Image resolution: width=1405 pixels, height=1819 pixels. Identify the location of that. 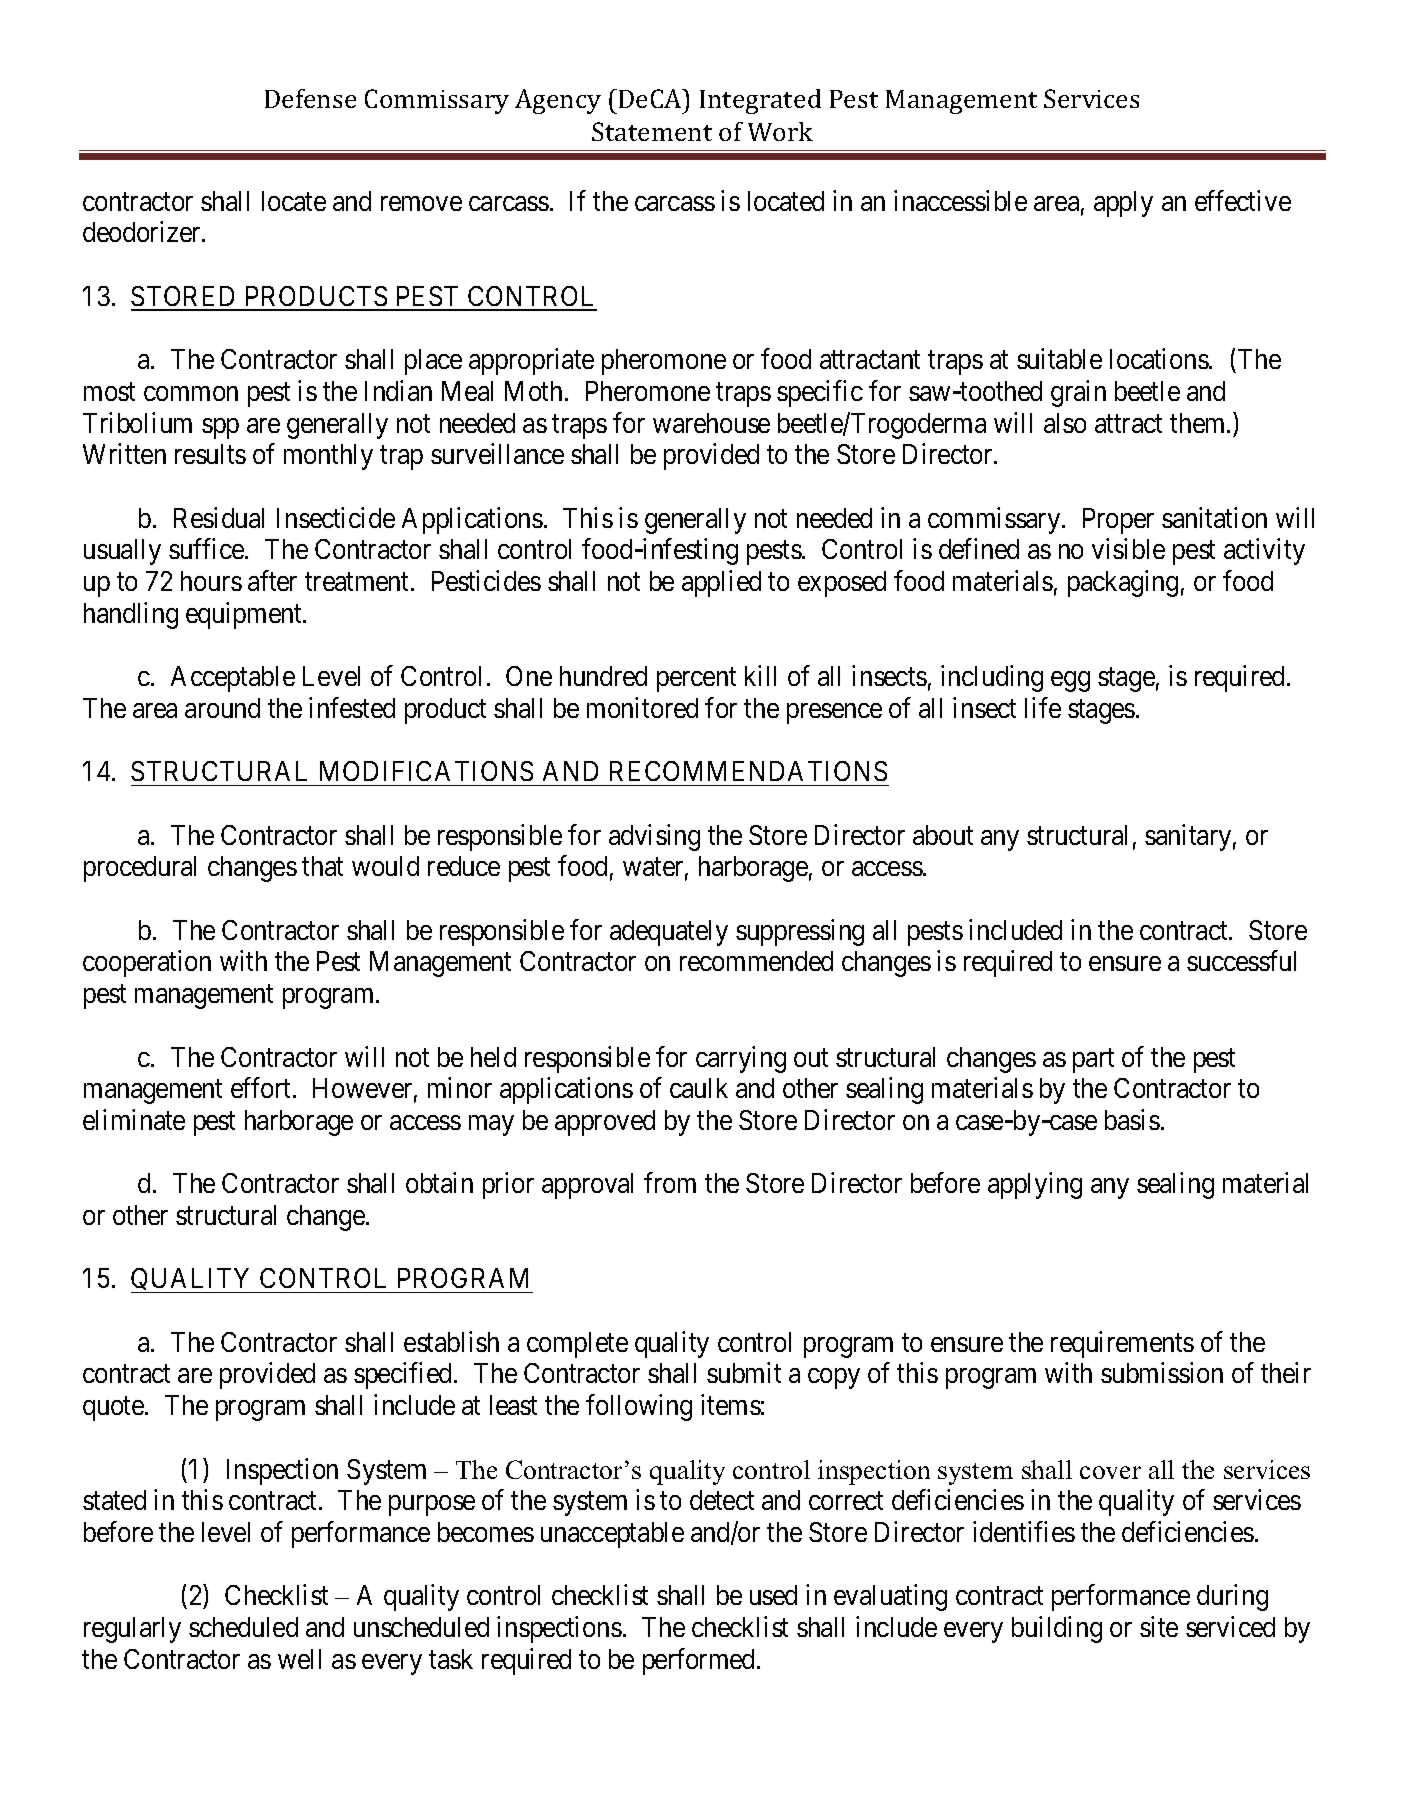
(322, 866).
